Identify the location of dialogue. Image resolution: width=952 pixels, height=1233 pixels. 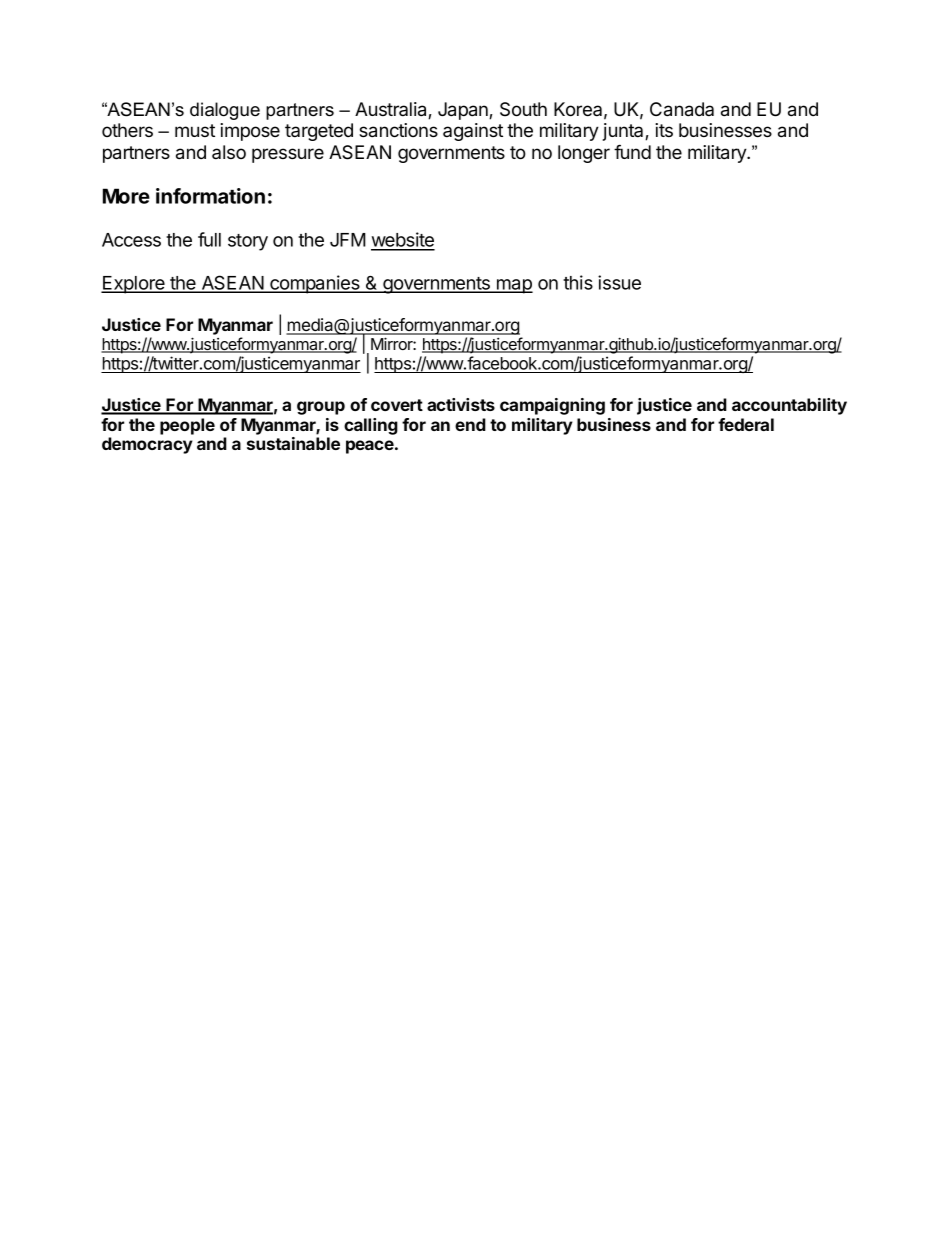
(225, 111).
